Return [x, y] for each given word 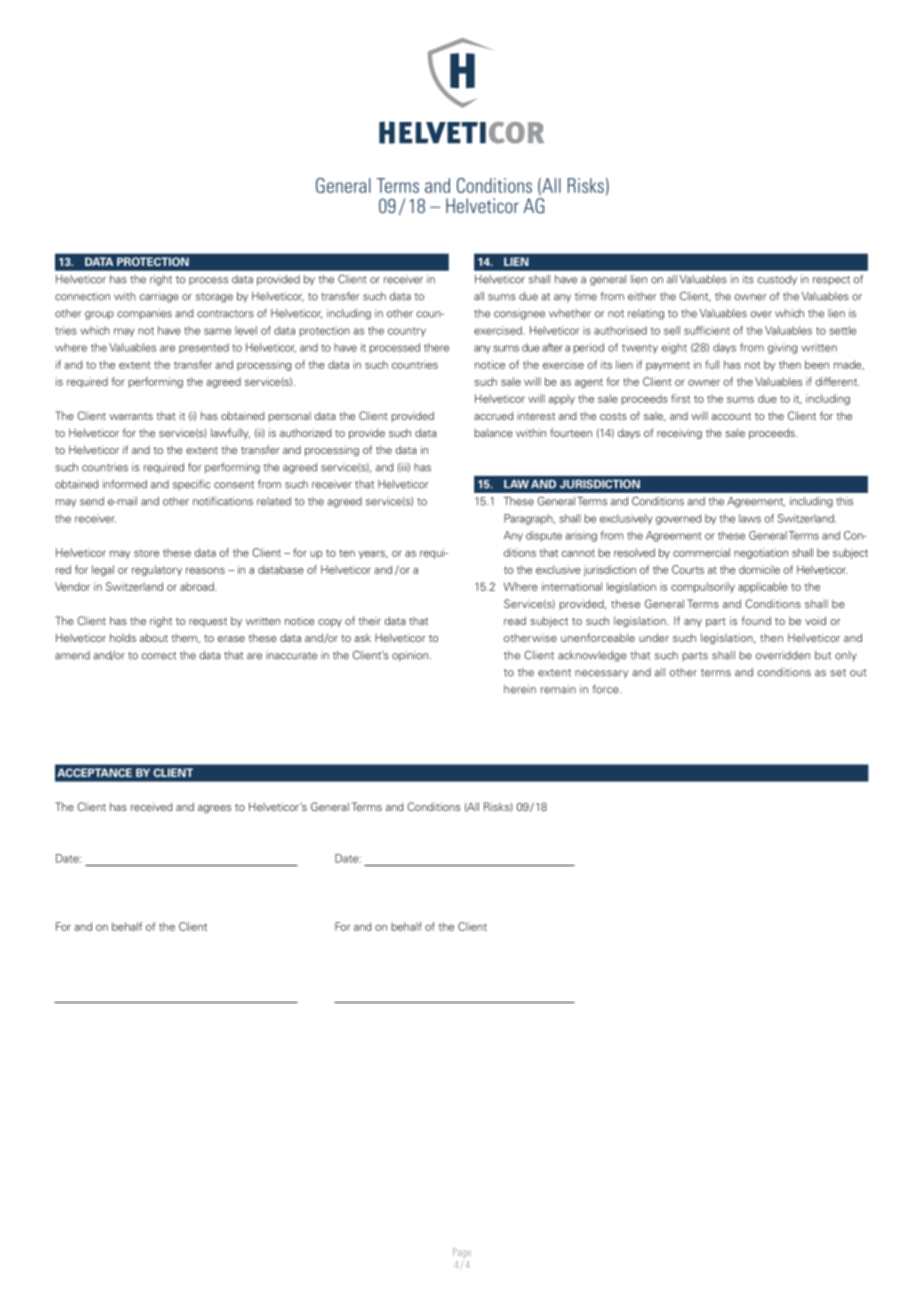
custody [777, 280]
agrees [214, 809]
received [151, 806]
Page [462, 1253]
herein [520, 689]
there [436, 347]
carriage [159, 297]
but [823, 655]
